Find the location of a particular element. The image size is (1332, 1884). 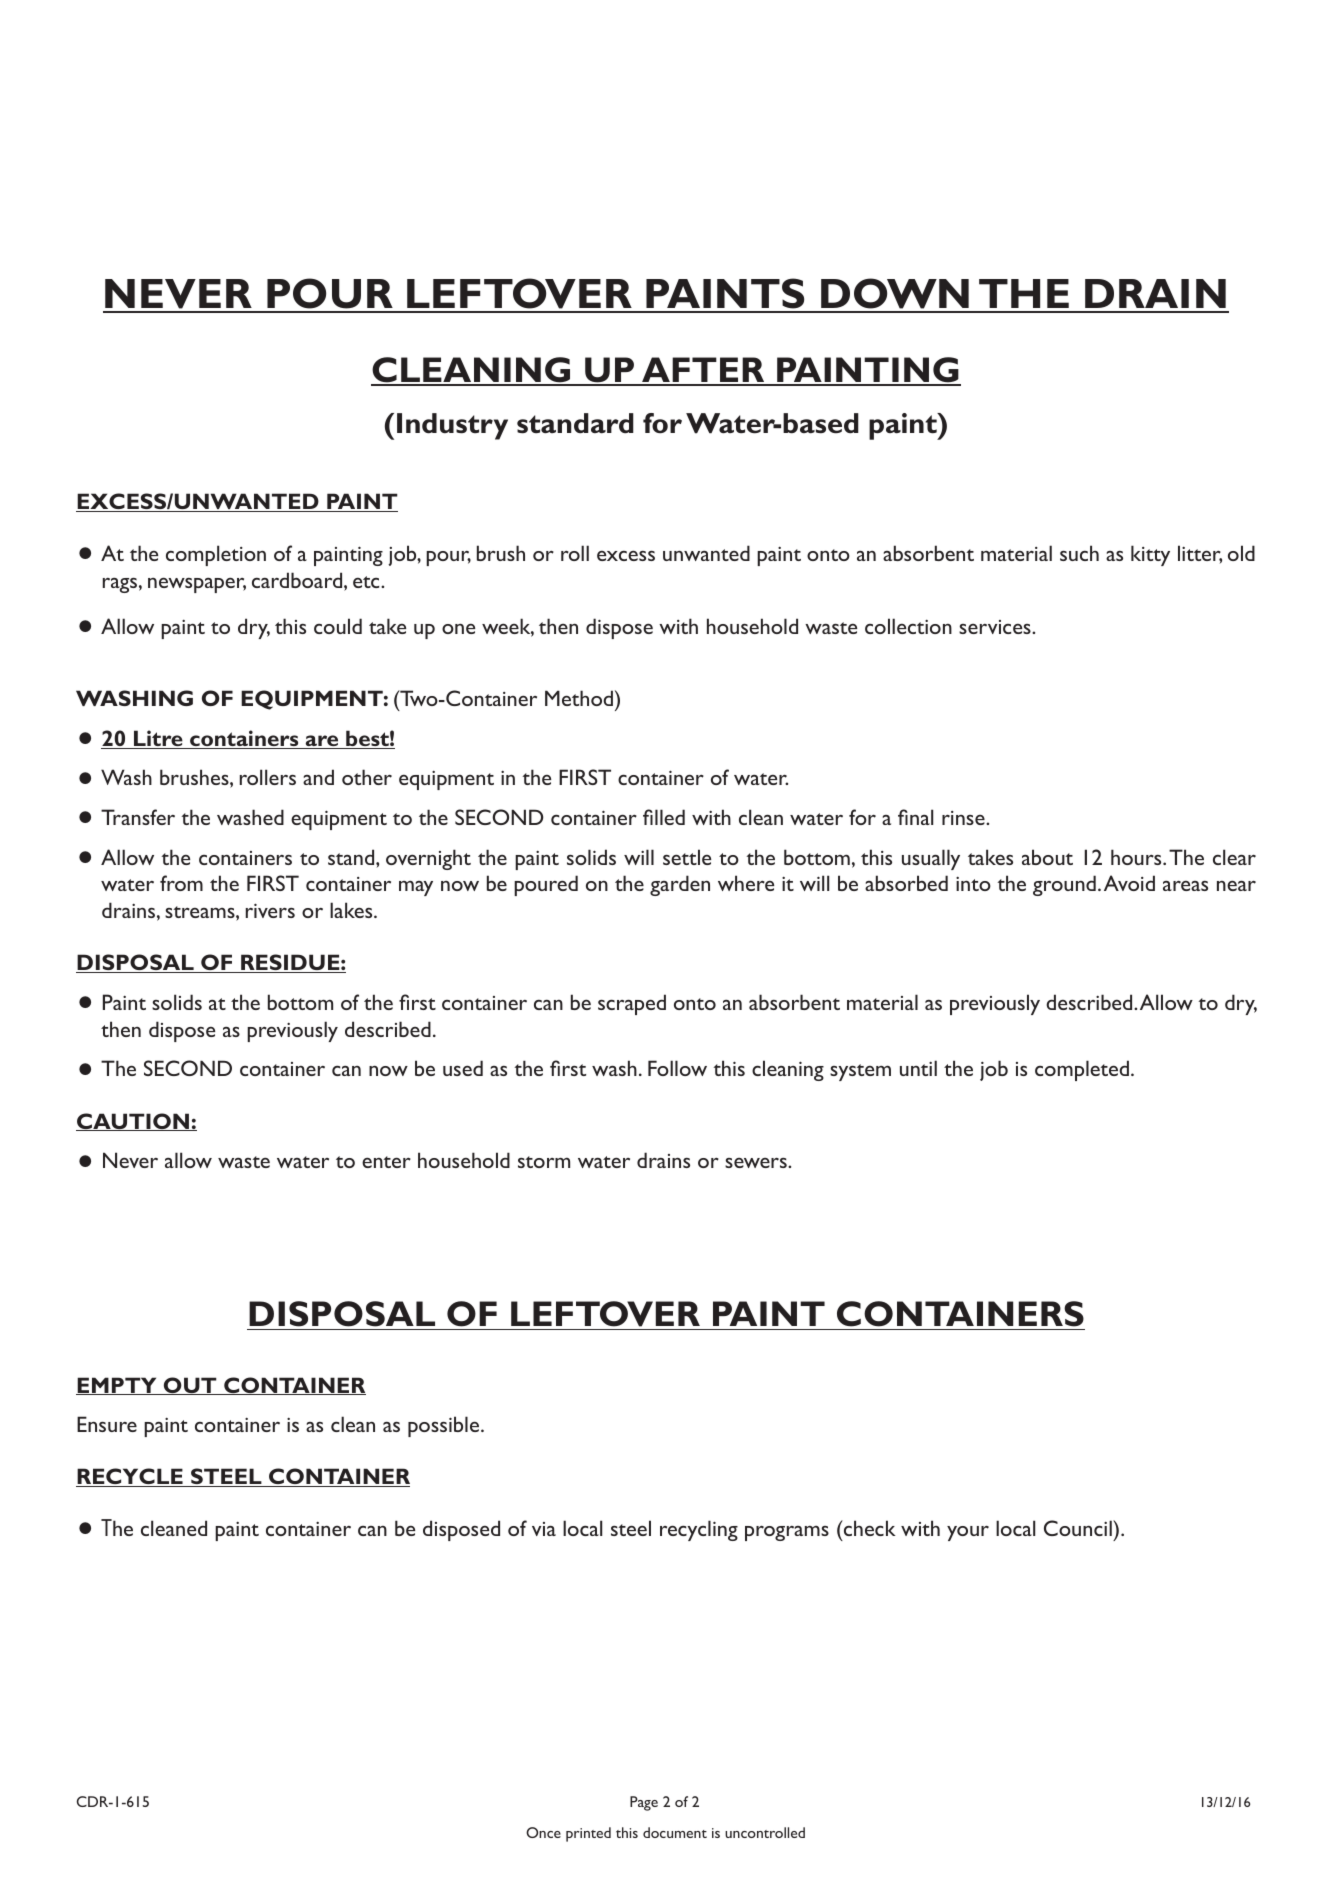

from is located at coordinates (181, 883).
